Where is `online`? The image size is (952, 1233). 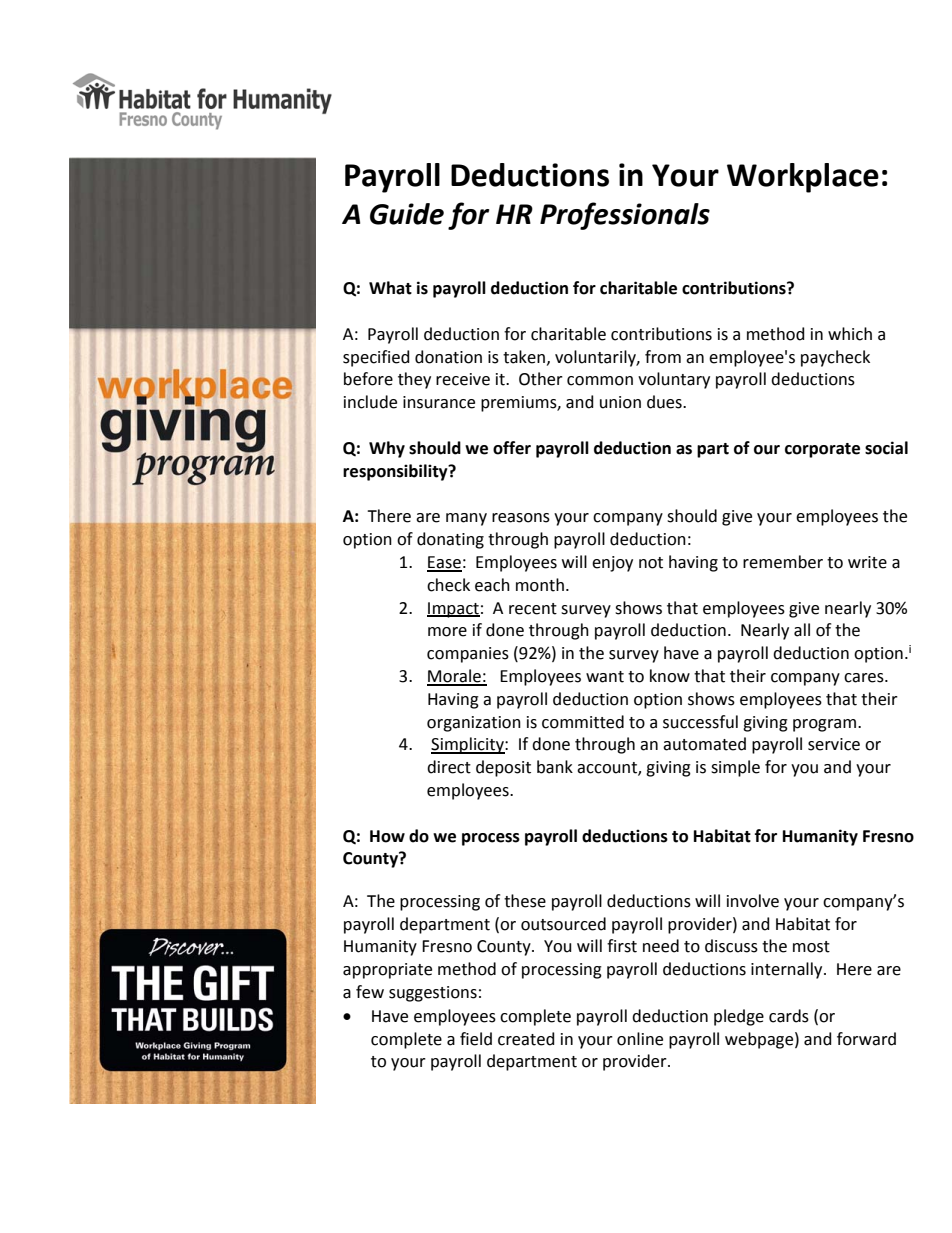
online is located at coordinates (640, 1039).
